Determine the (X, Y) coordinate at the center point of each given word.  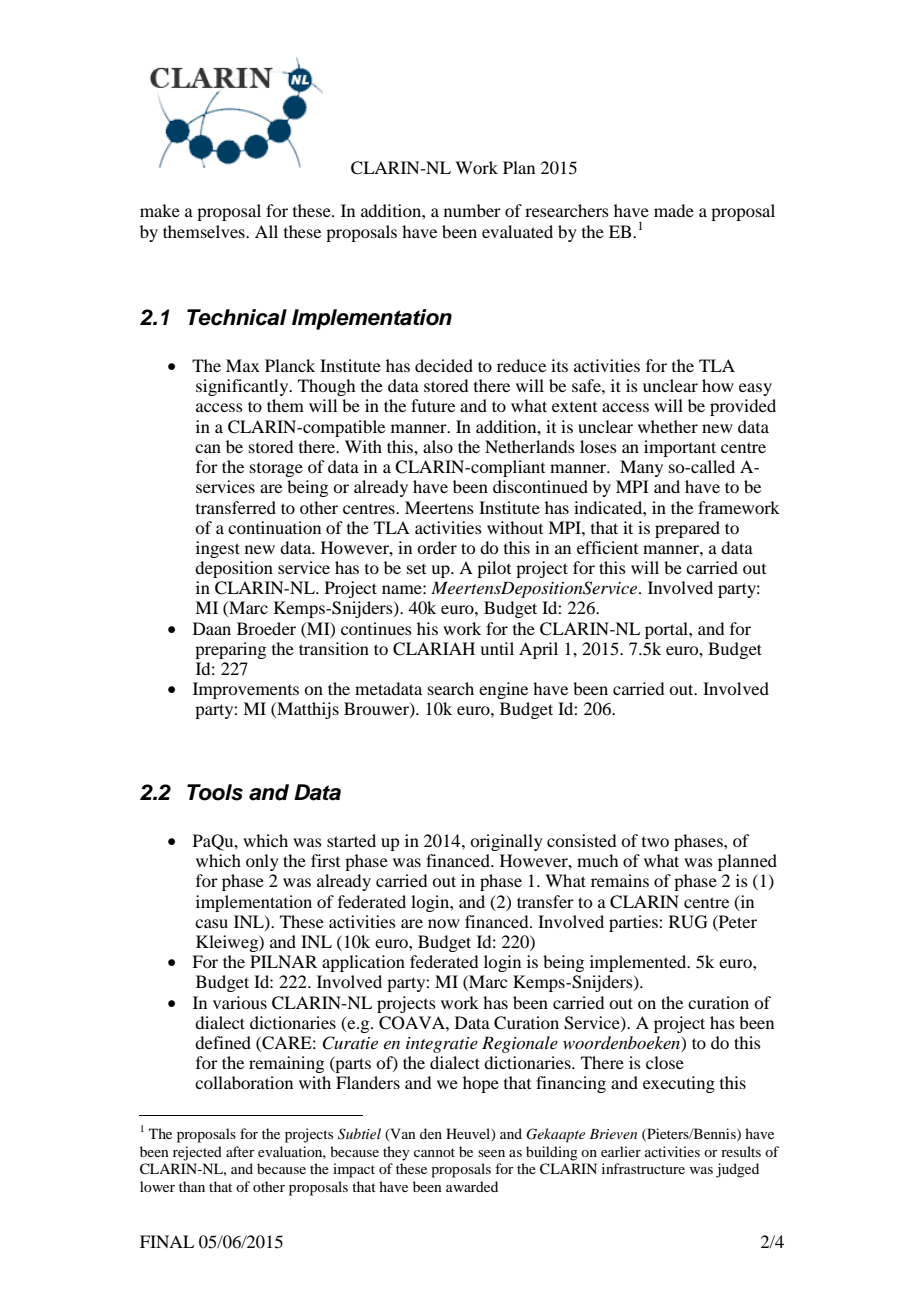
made (674, 210)
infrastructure (643, 1168)
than (192, 1186)
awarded (472, 1186)
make (160, 210)
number (472, 210)
